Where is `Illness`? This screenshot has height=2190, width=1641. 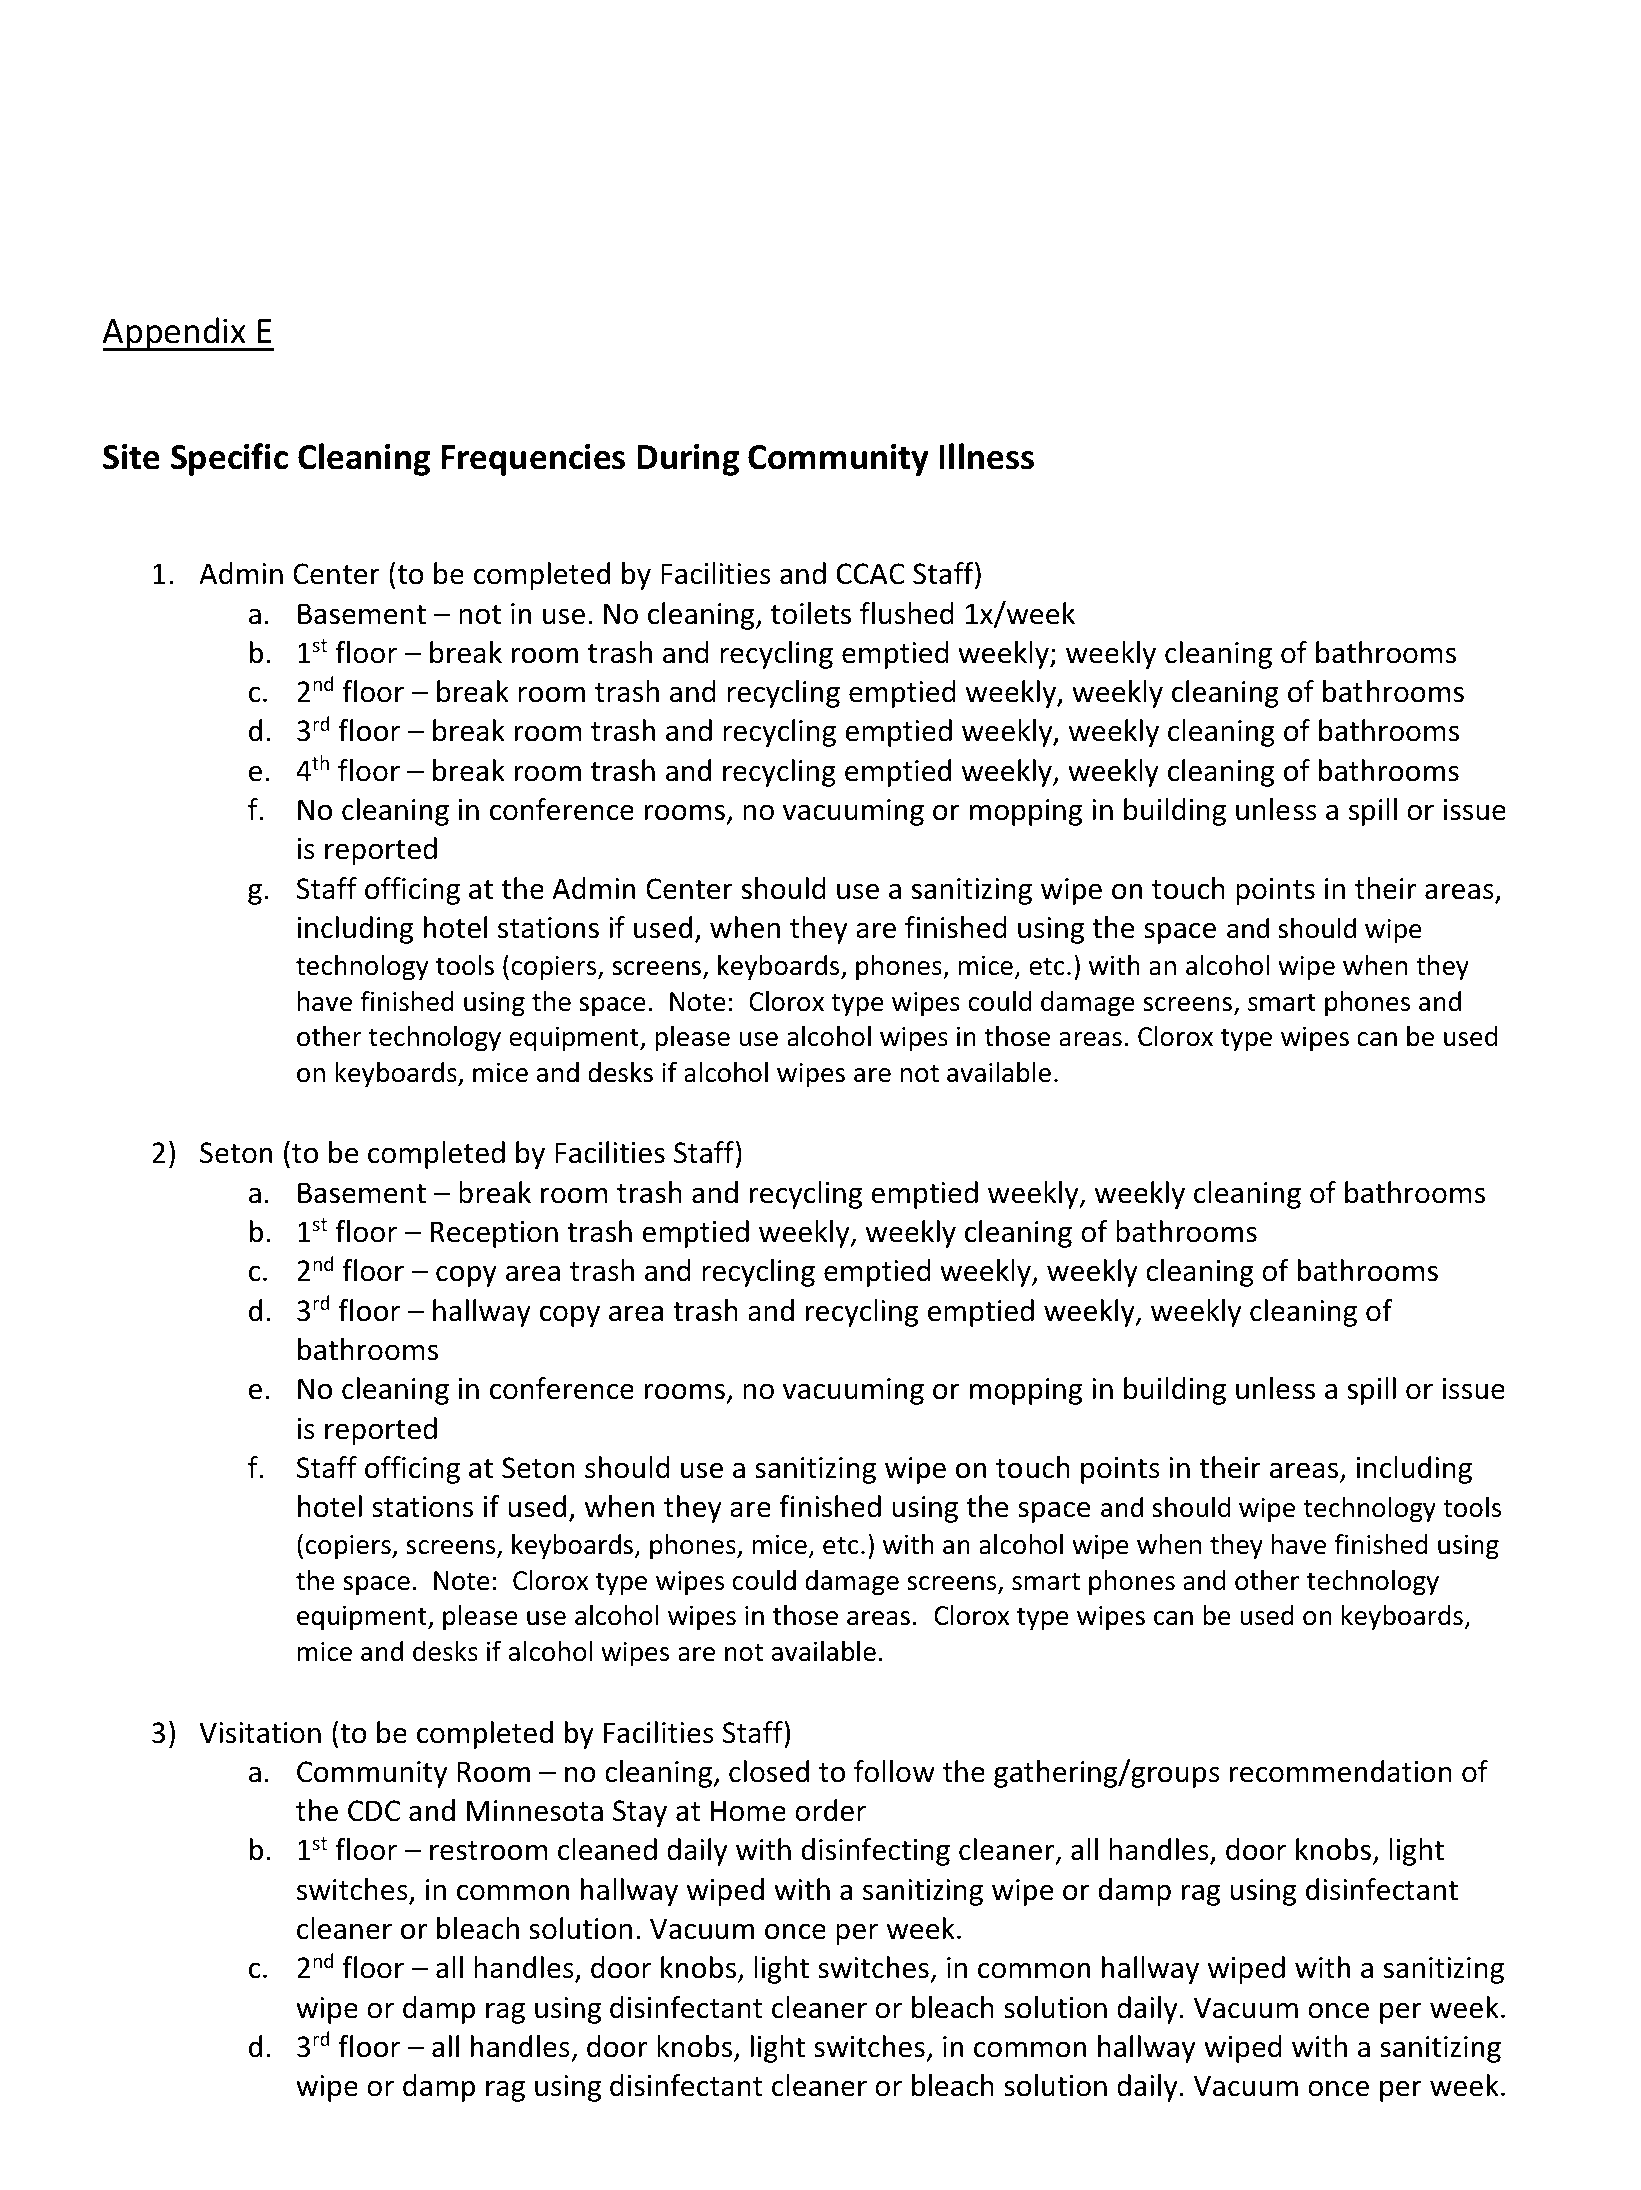 Illness is located at coordinates (986, 456).
